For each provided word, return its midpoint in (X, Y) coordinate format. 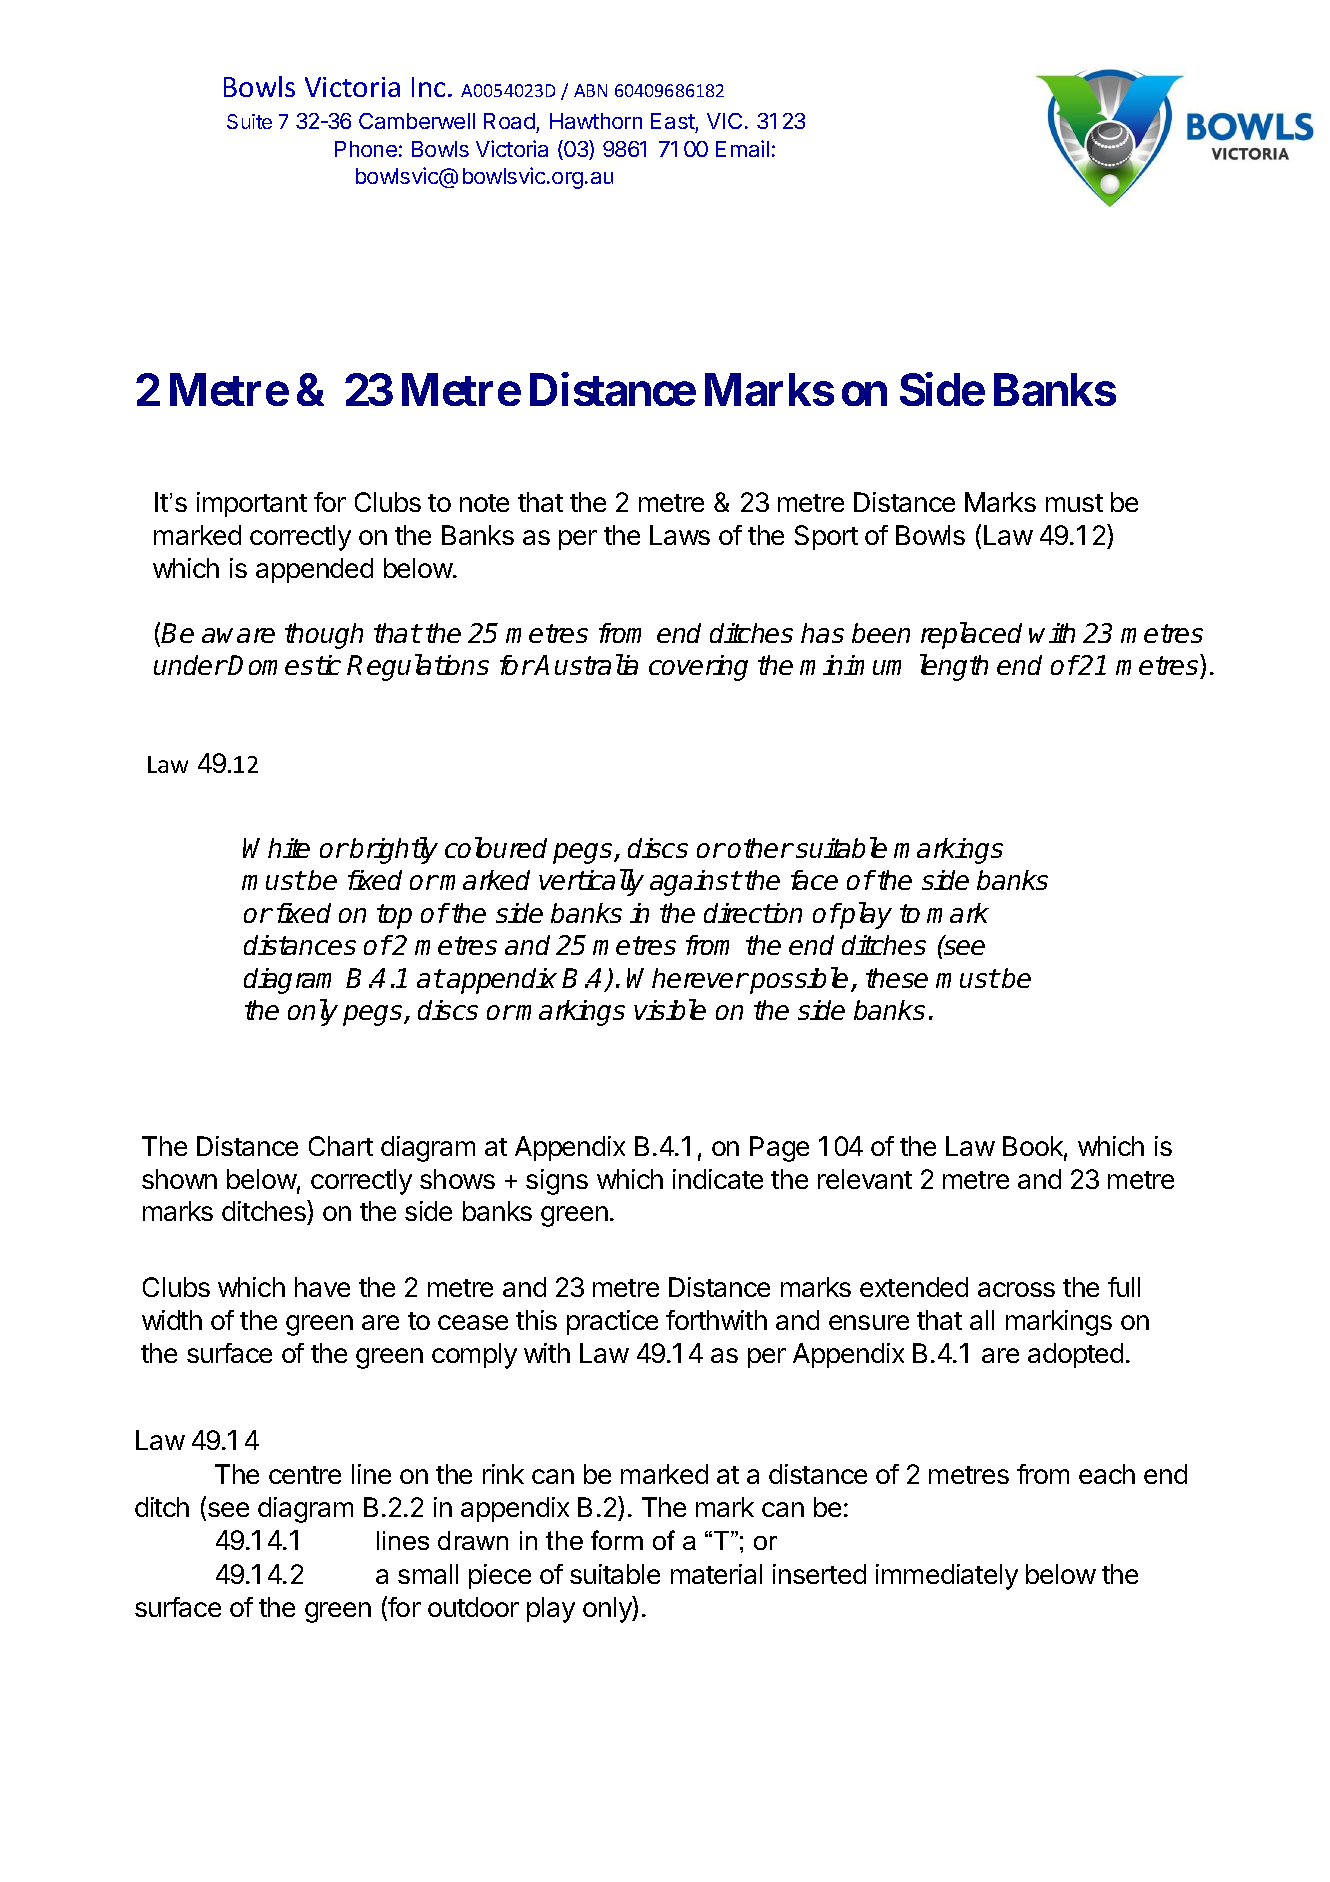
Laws (680, 535)
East (673, 123)
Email (742, 148)
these (897, 978)
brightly (394, 850)
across (1016, 1289)
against (695, 883)
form (617, 1540)
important (252, 504)
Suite (249, 121)
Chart (341, 1146)
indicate (718, 1179)
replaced (971, 635)
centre (305, 1475)
